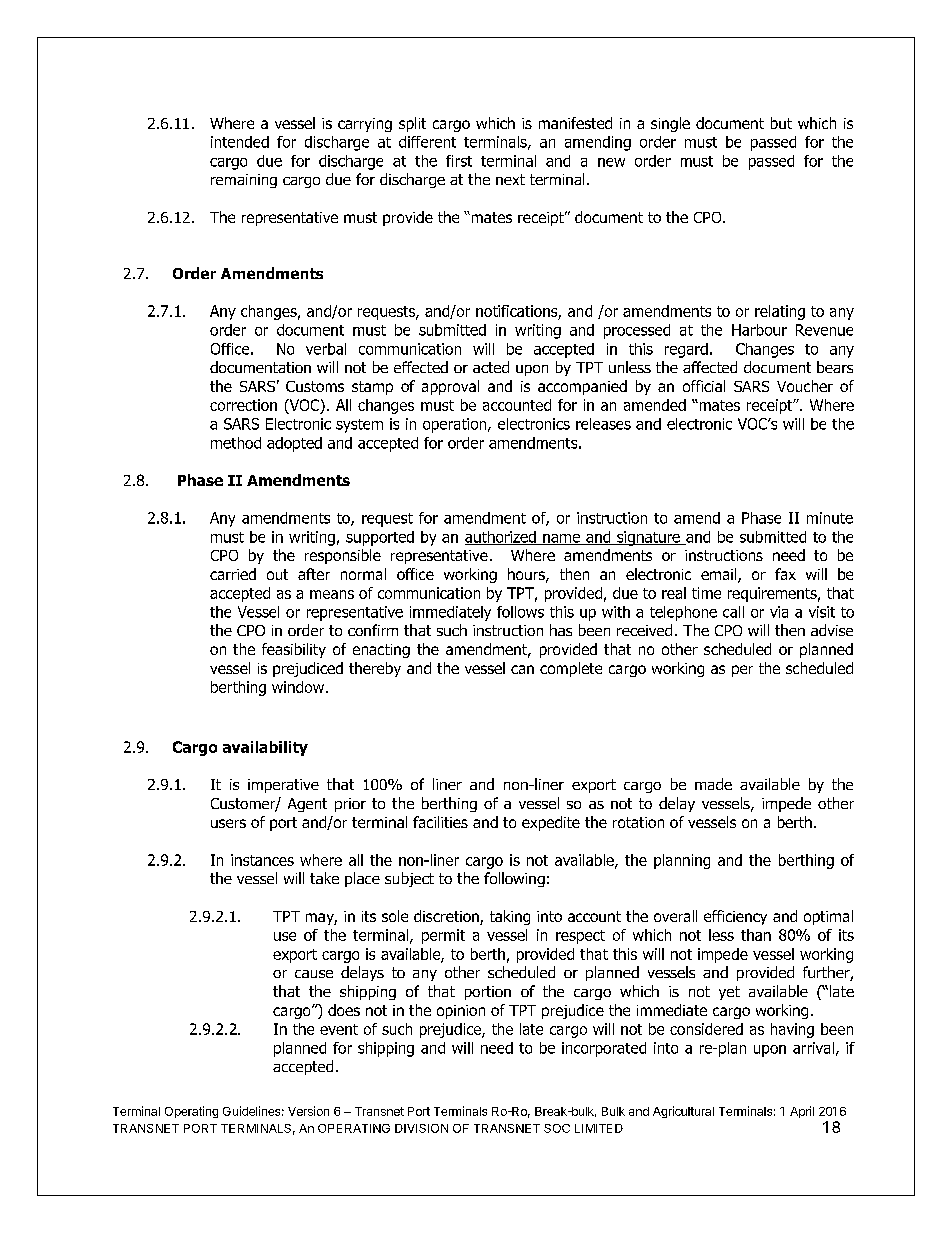 Image resolution: width=952 pixels, height=1233 pixels. Describe the element at coordinates (308, 1111) in the image. I see `Version` at that location.
